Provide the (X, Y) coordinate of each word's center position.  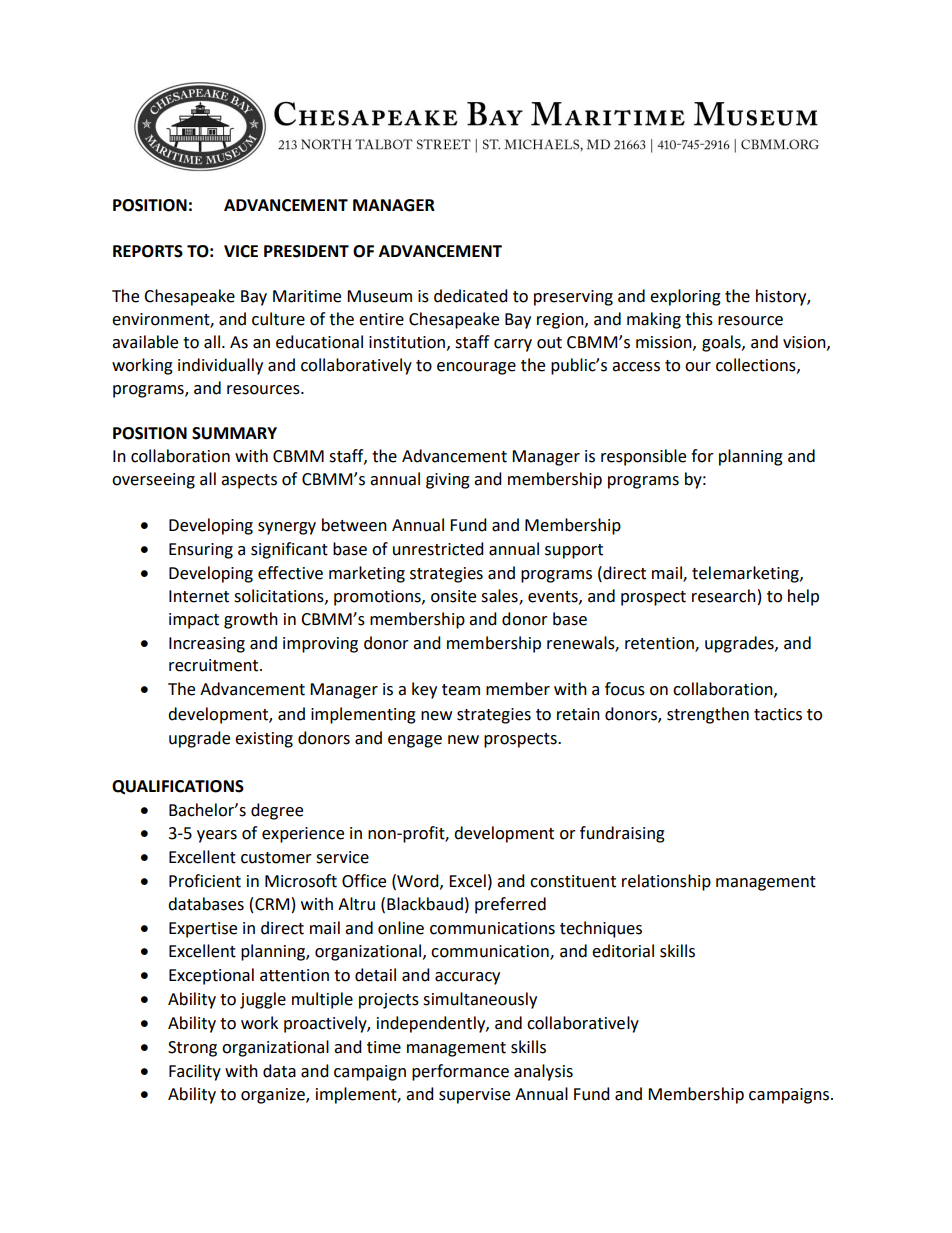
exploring (685, 297)
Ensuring (201, 551)
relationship (666, 882)
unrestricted (438, 549)
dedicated (471, 296)
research (724, 596)
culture (278, 319)
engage (415, 741)
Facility (195, 1072)
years (217, 836)
